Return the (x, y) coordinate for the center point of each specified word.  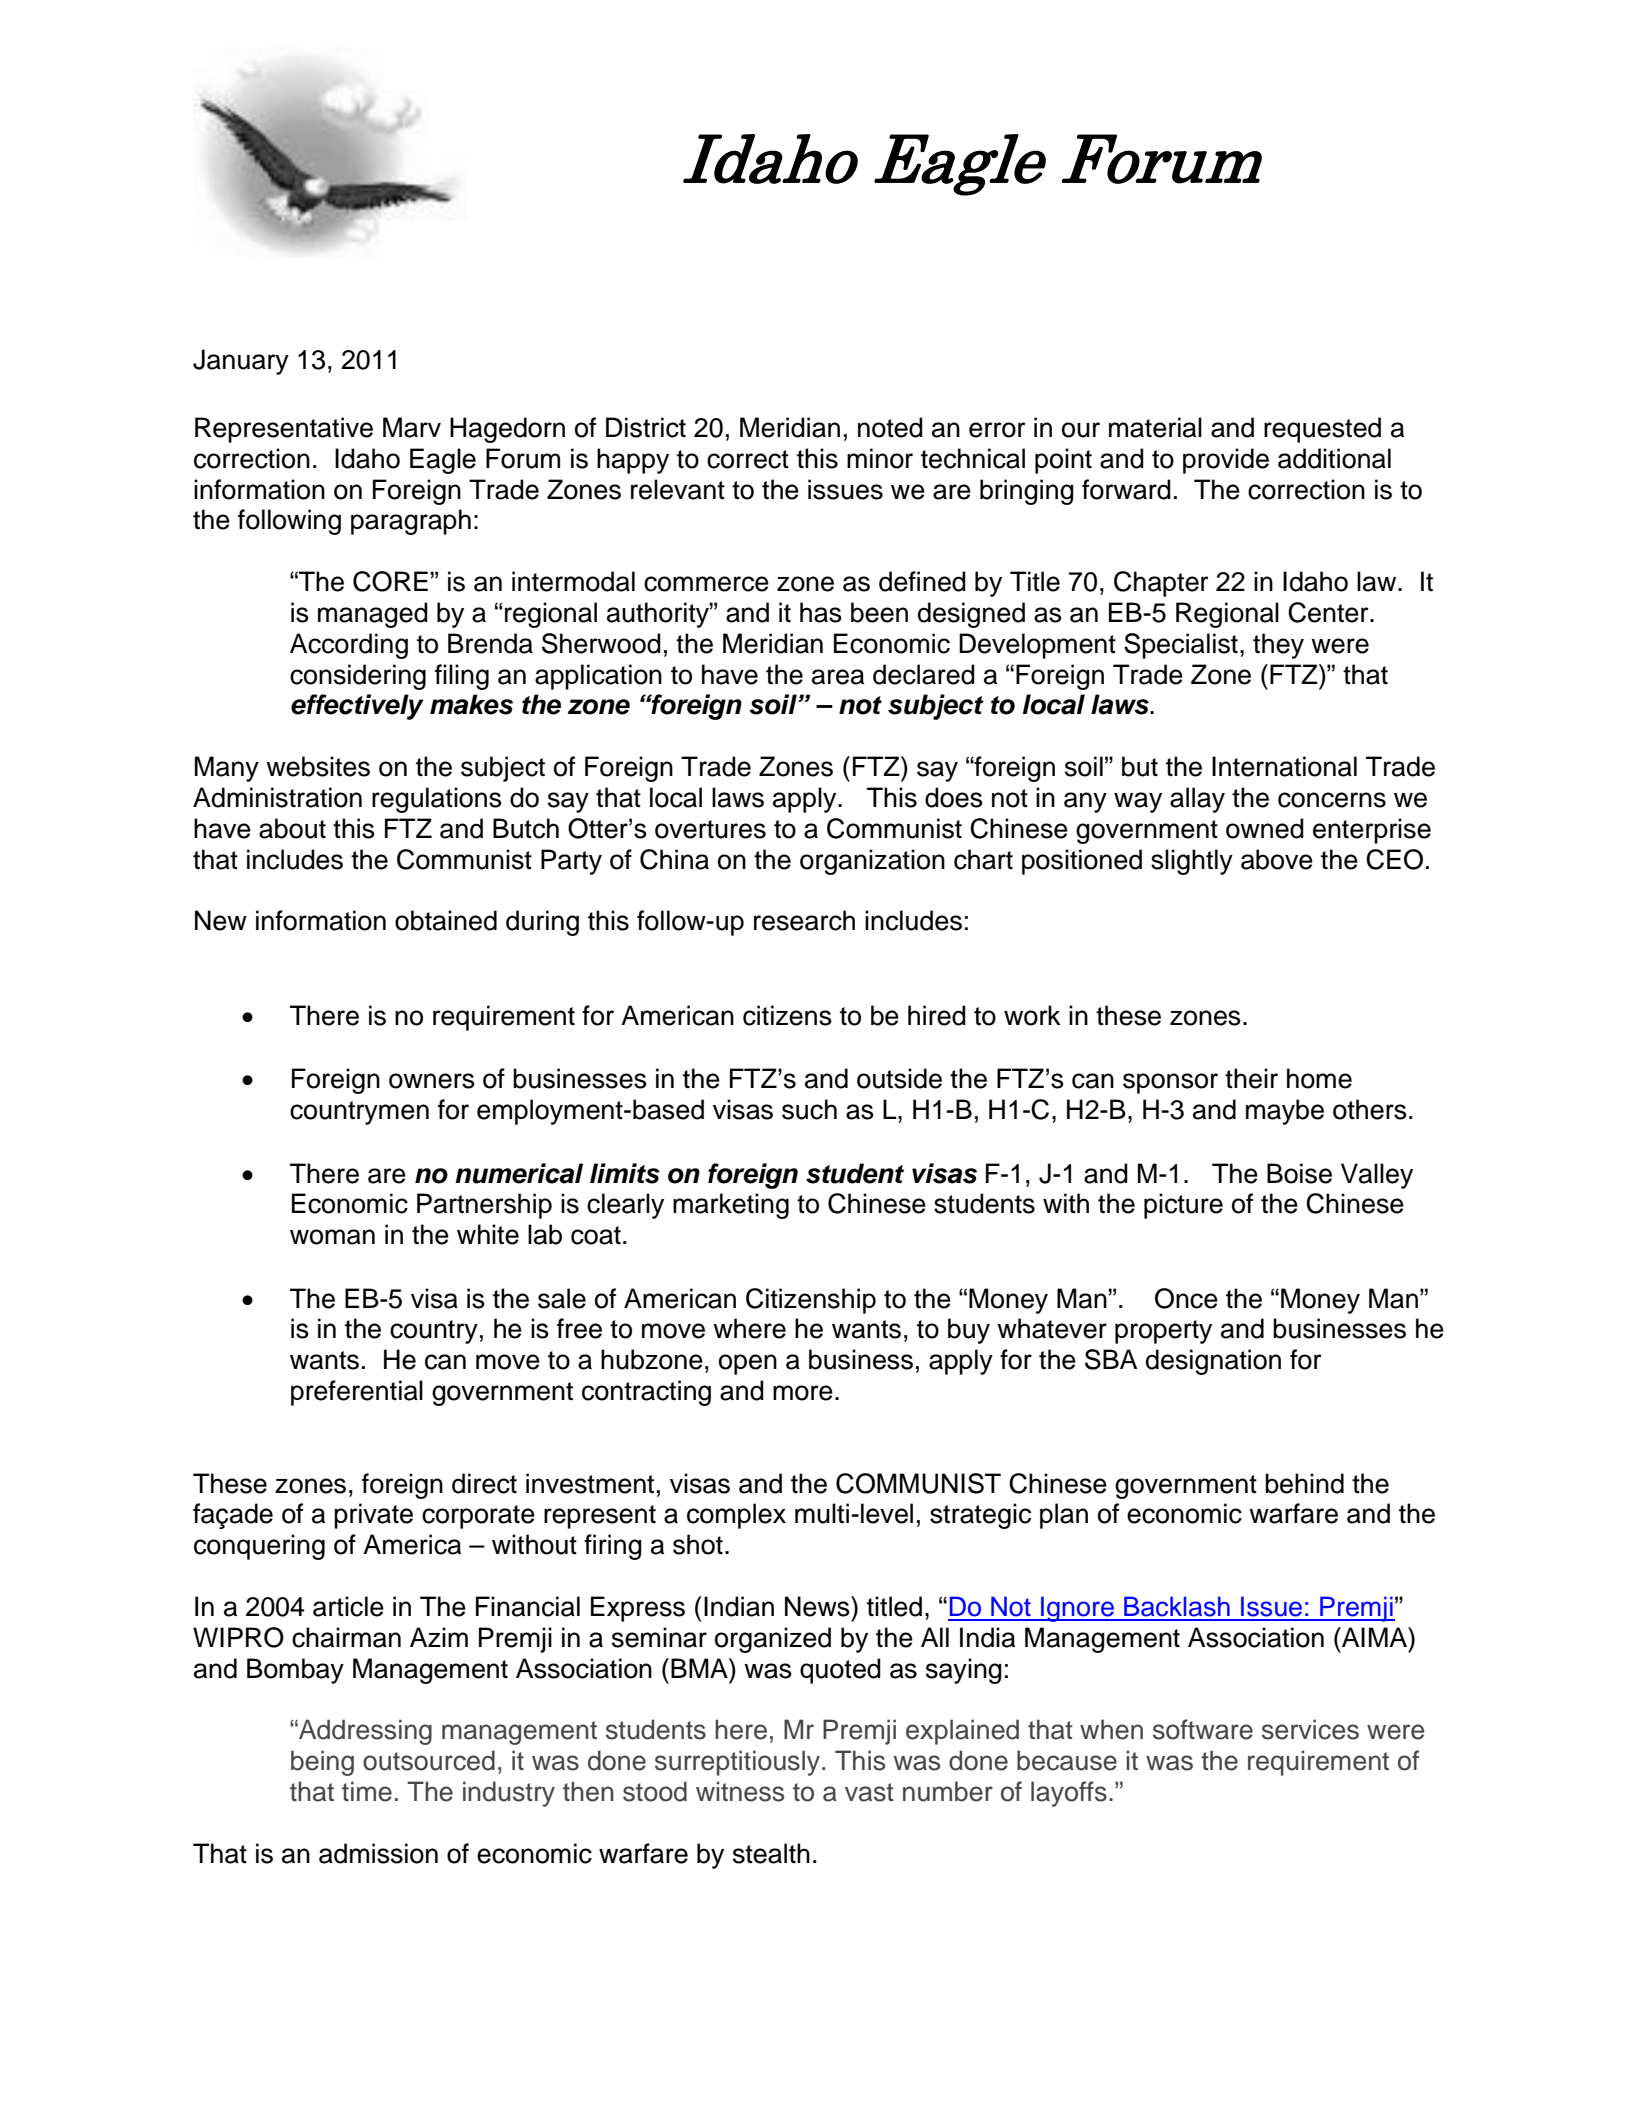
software (1203, 1729)
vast (869, 1792)
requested (1322, 430)
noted (890, 427)
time (367, 1791)
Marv (412, 427)
